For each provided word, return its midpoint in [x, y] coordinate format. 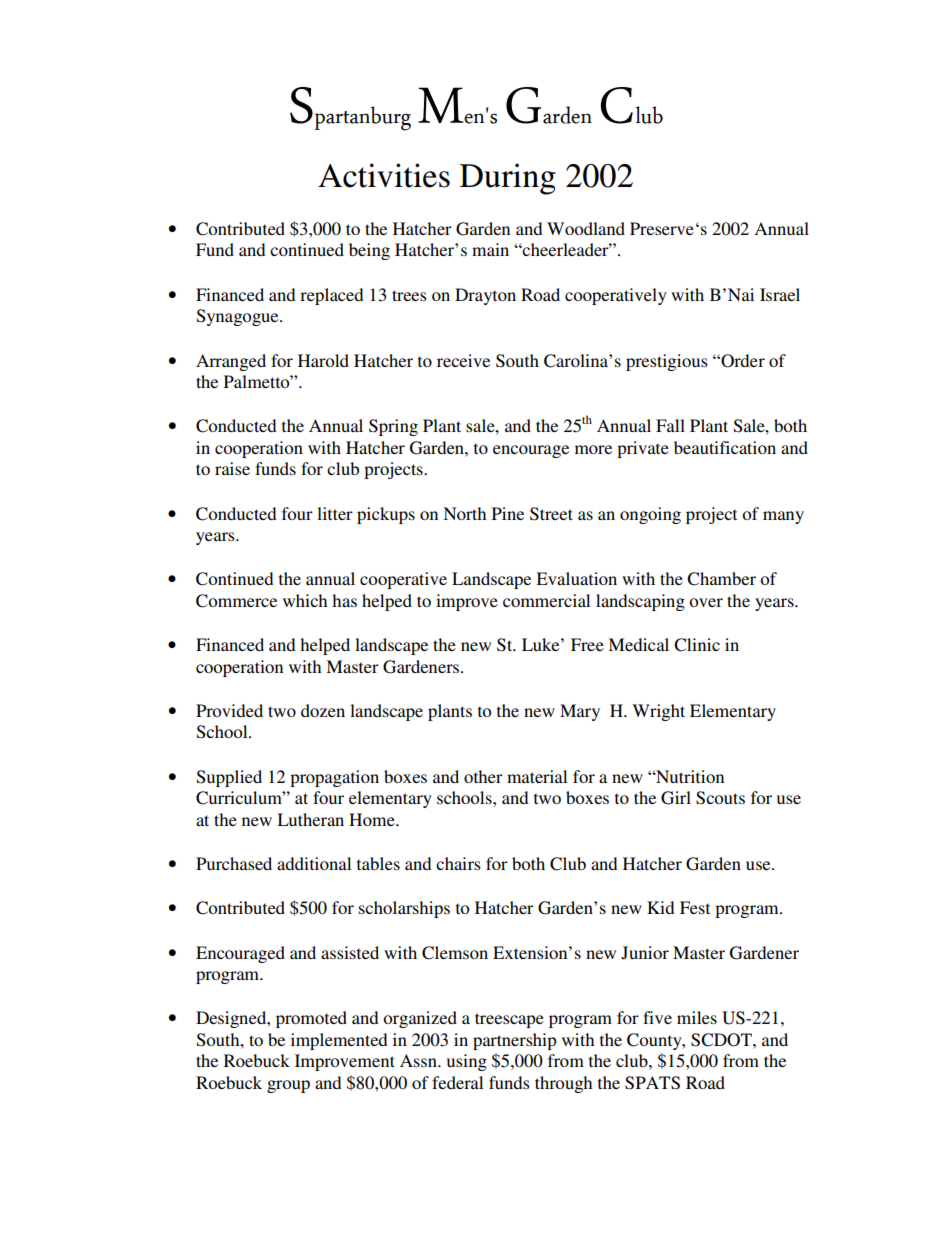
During [508, 179]
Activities [384, 175]
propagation [334, 778]
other [483, 776]
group [288, 1086]
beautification [725, 447]
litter [335, 513]
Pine [508, 513]
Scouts [720, 798]
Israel [780, 294]
